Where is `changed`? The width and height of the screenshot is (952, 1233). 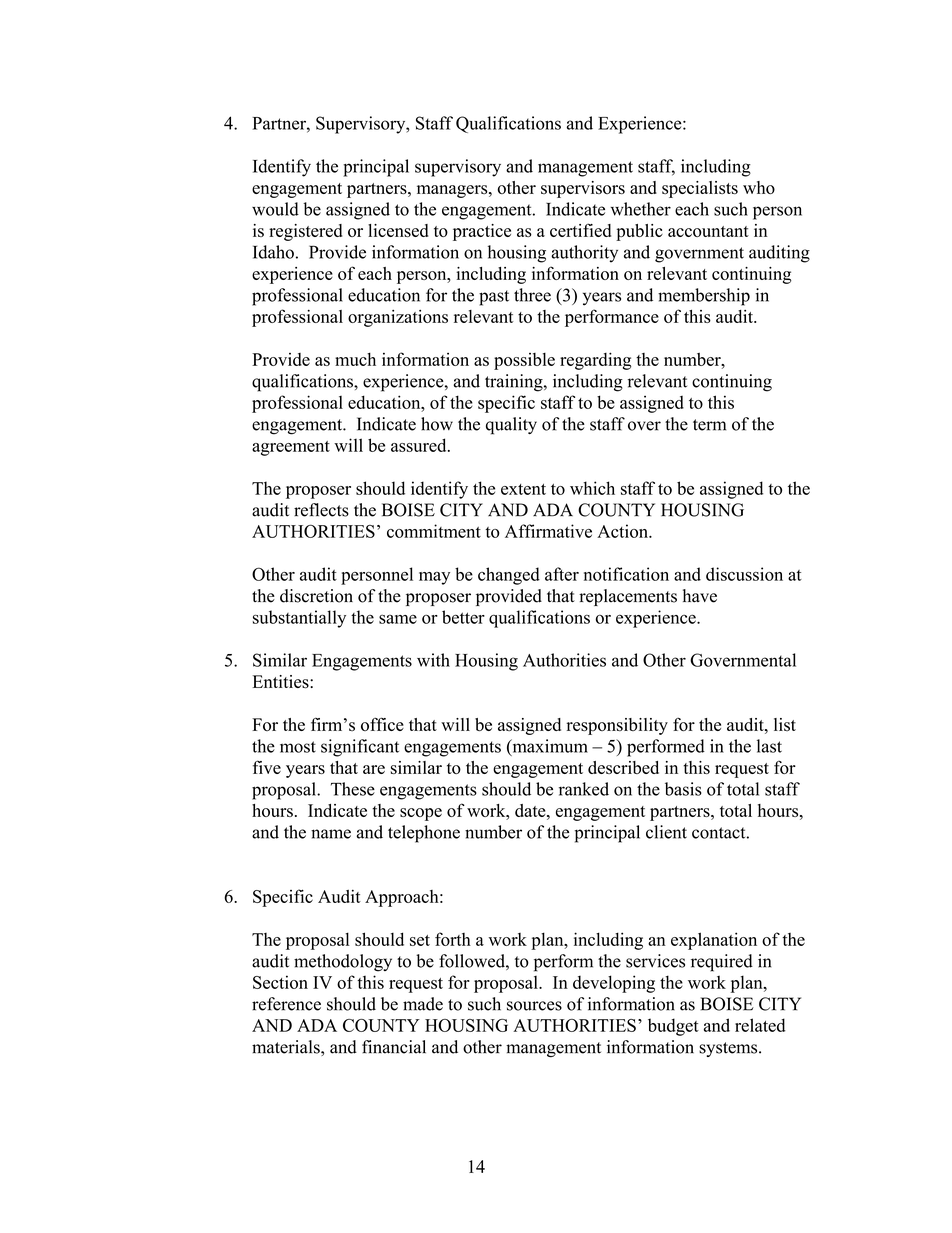
changed is located at coordinates (509, 576).
